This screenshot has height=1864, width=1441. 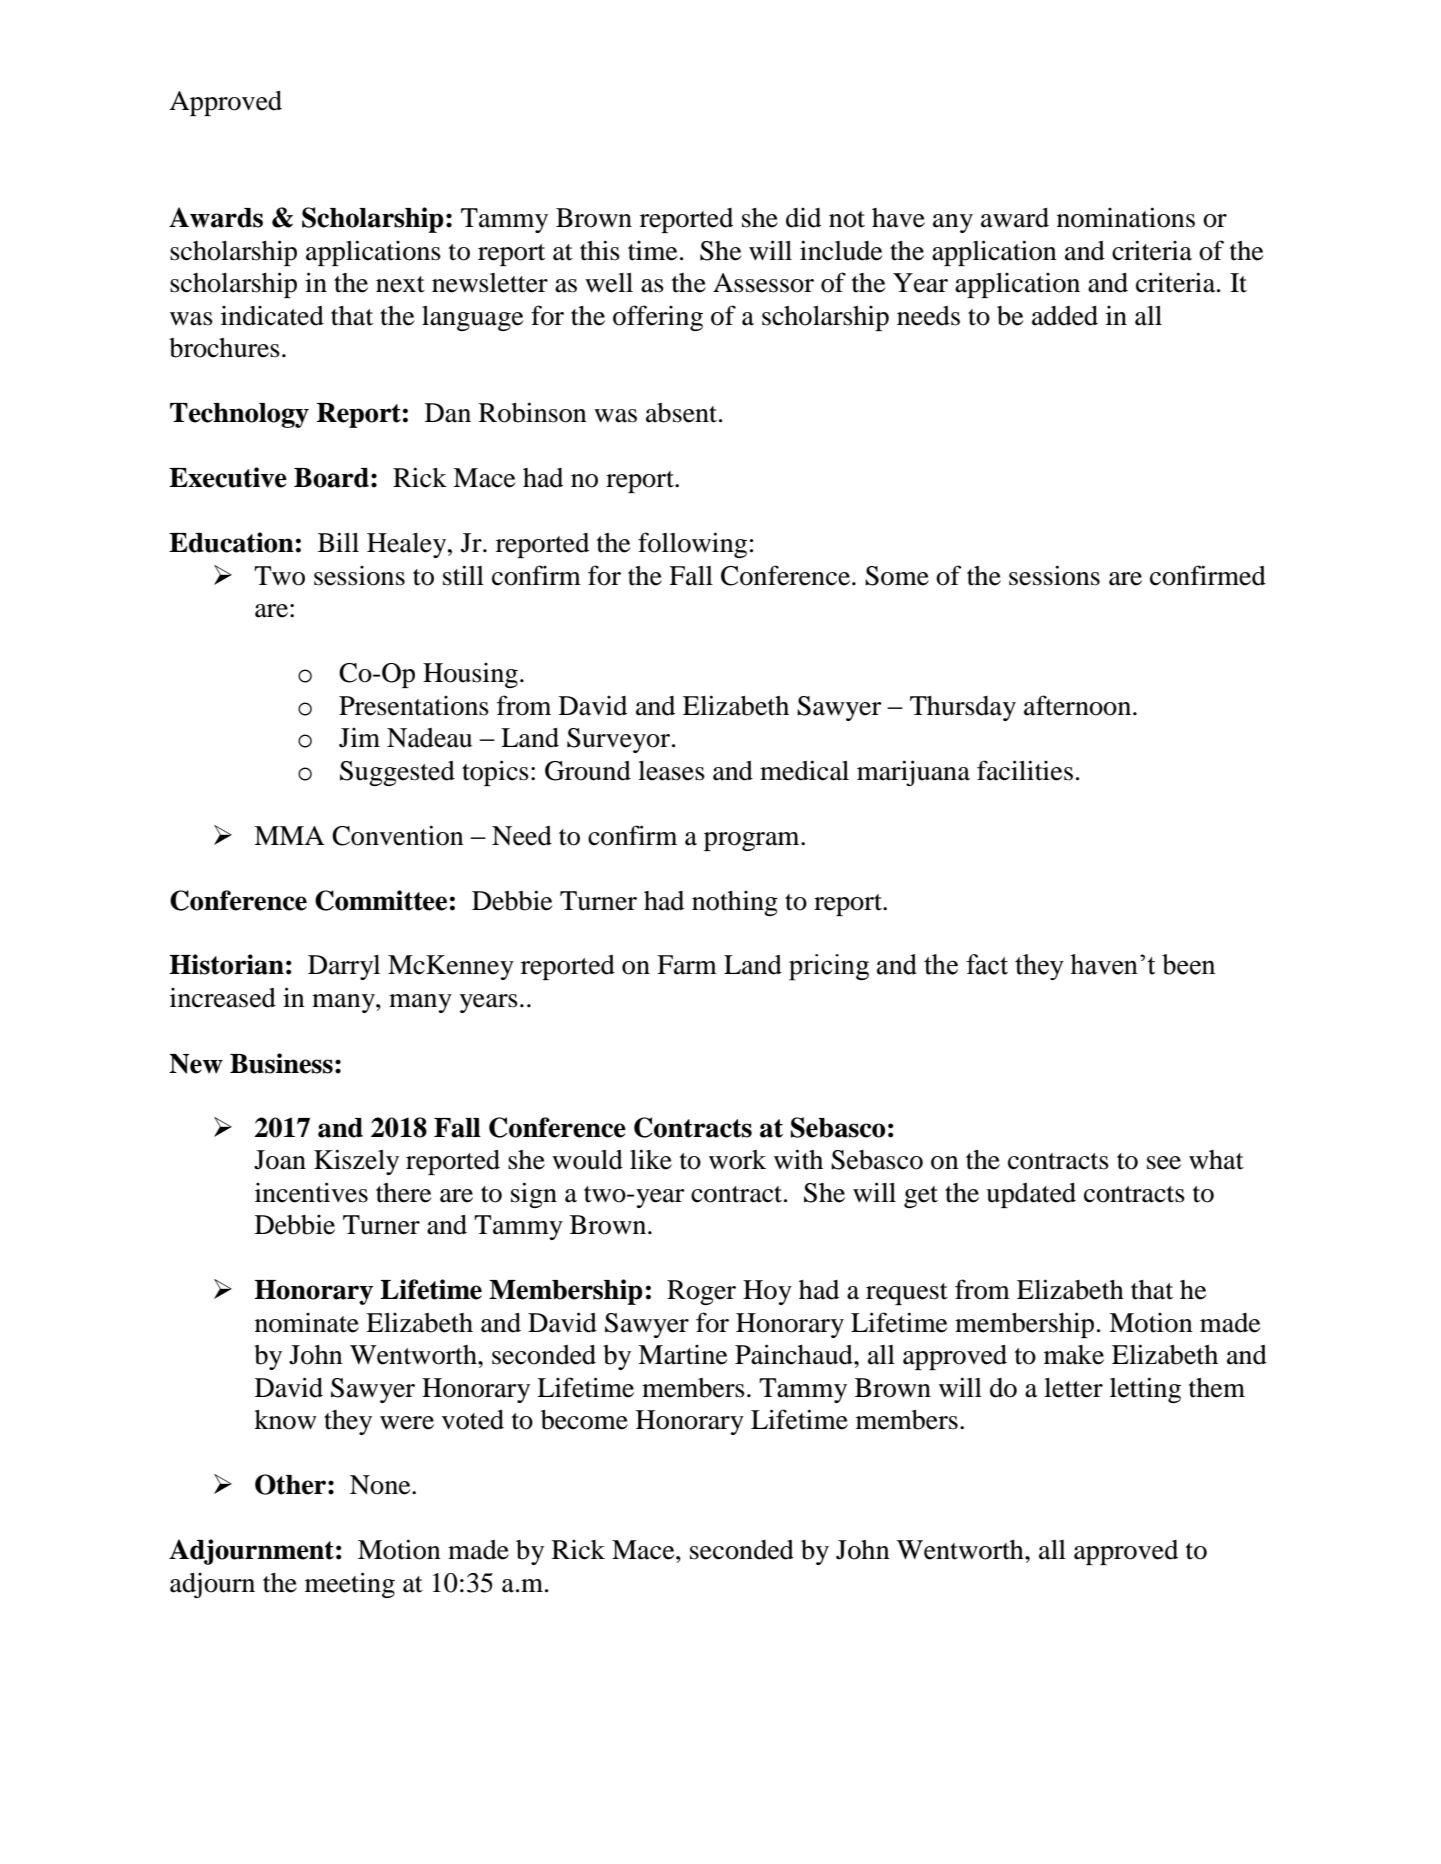 What do you see at coordinates (735, 903) in the screenshot?
I see `nothing` at bounding box center [735, 903].
